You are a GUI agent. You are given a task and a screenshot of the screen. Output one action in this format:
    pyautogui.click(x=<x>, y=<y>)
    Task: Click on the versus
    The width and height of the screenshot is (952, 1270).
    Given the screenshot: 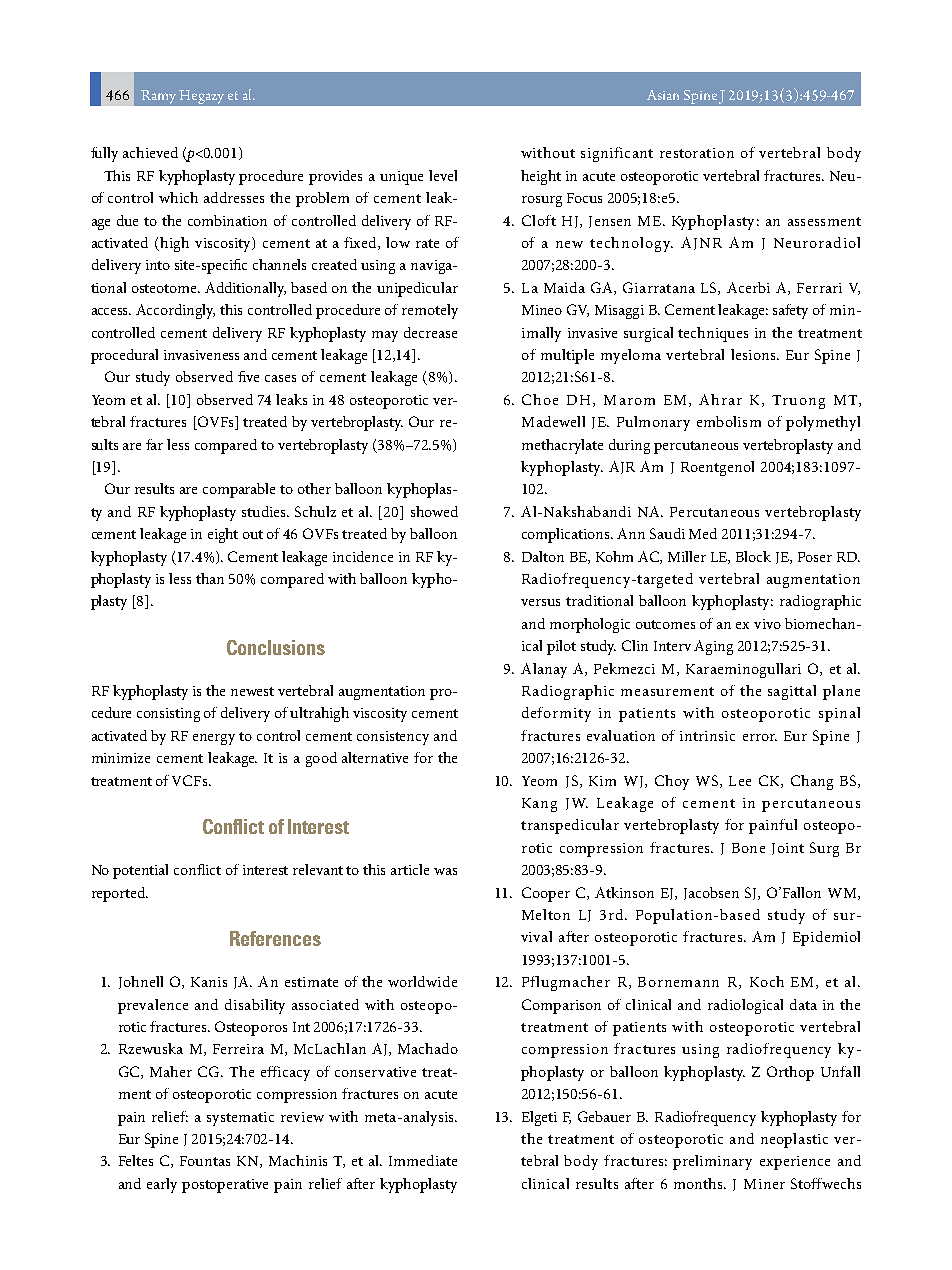 What is the action you would take?
    pyautogui.click(x=540, y=602)
